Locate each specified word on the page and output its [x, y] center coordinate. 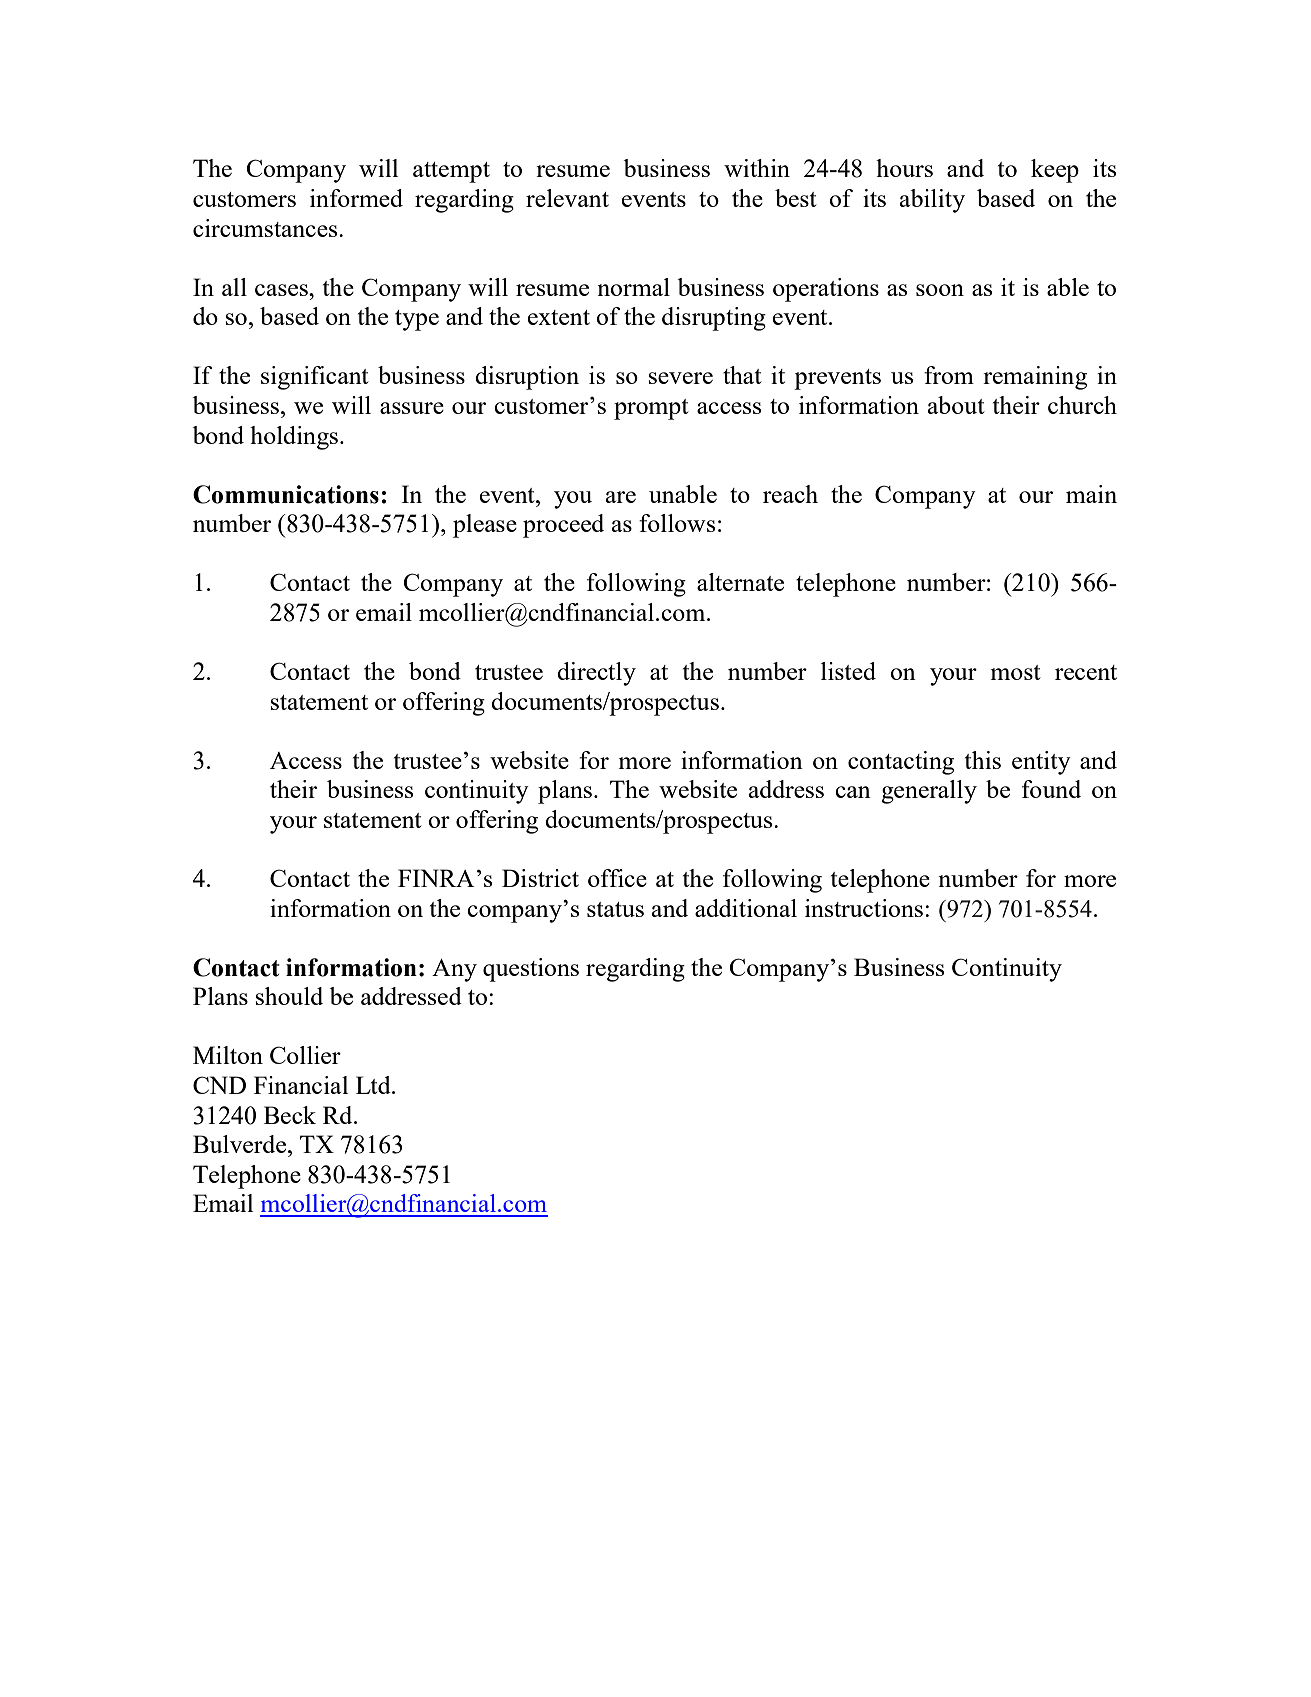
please [485, 526]
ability [932, 201]
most [1016, 672]
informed [356, 198]
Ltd [374, 1085]
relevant [567, 198]
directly [596, 674]
